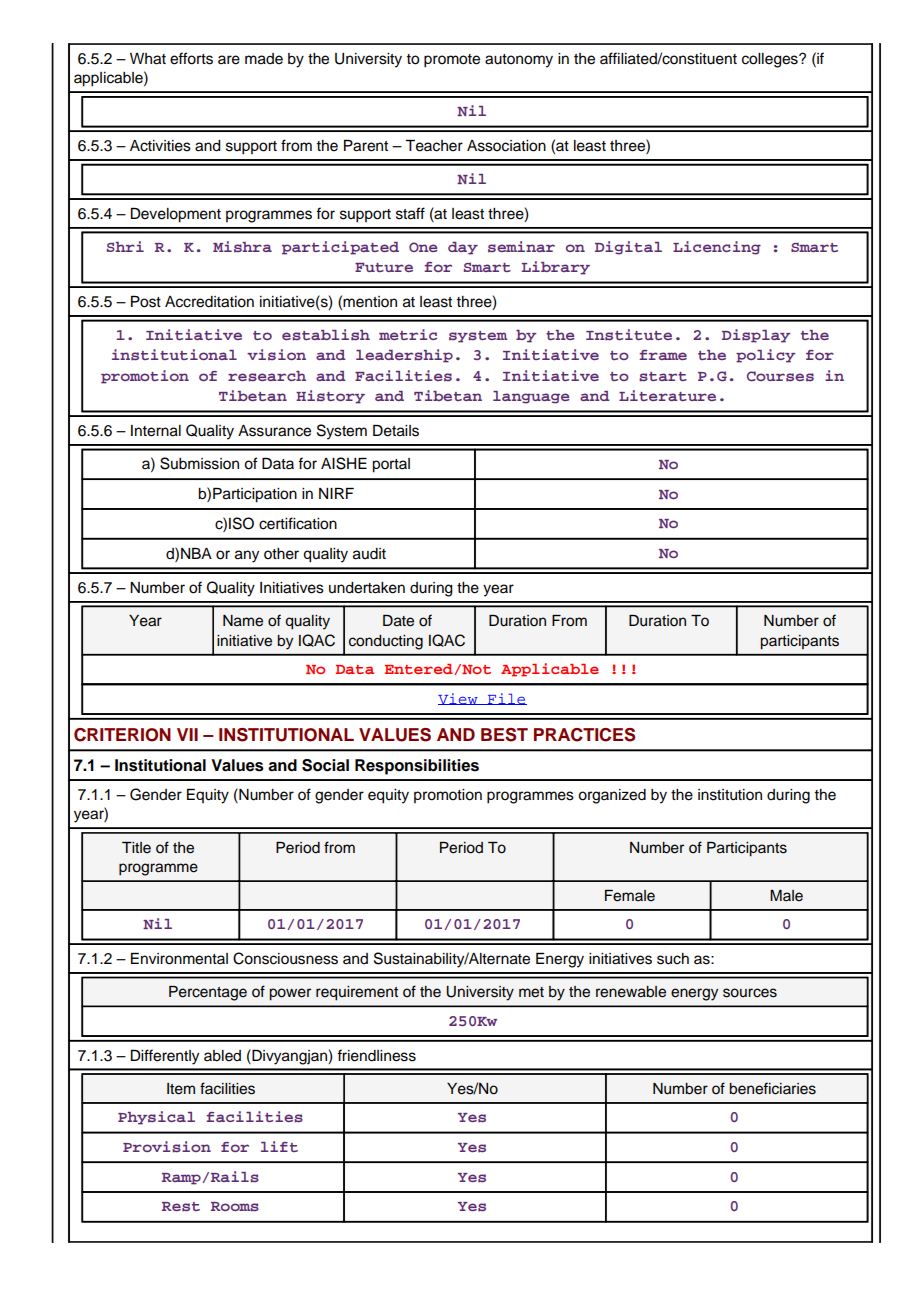 This document has width=924, height=1308. I want to click on efforts, so click(191, 58).
